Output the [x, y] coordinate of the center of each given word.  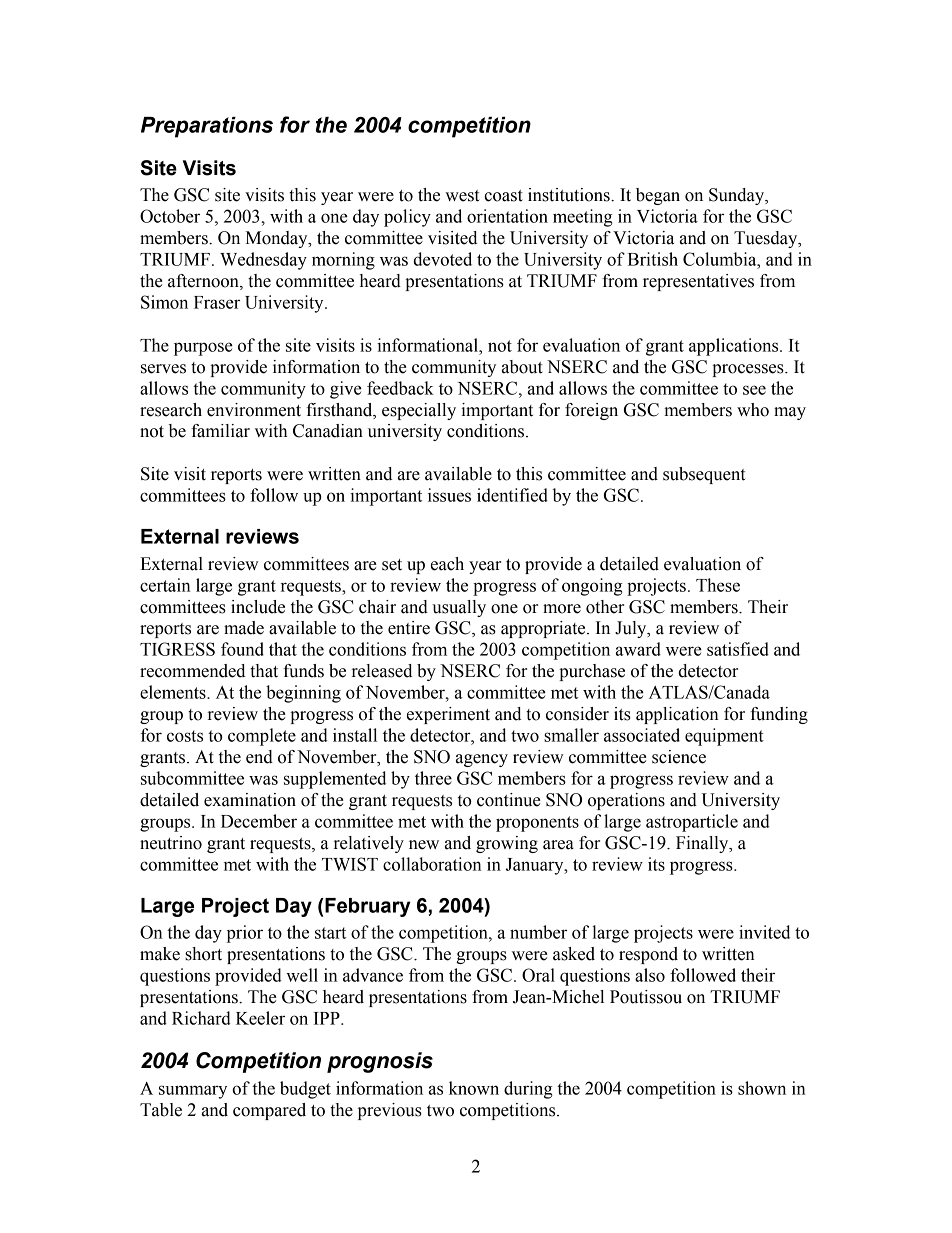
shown [762, 1088]
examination [250, 800]
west [462, 196]
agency [482, 760]
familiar [220, 431]
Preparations [207, 127]
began [658, 196]
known [474, 1088]
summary [193, 1092]
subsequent [704, 475]
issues [449, 495]
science [679, 757]
